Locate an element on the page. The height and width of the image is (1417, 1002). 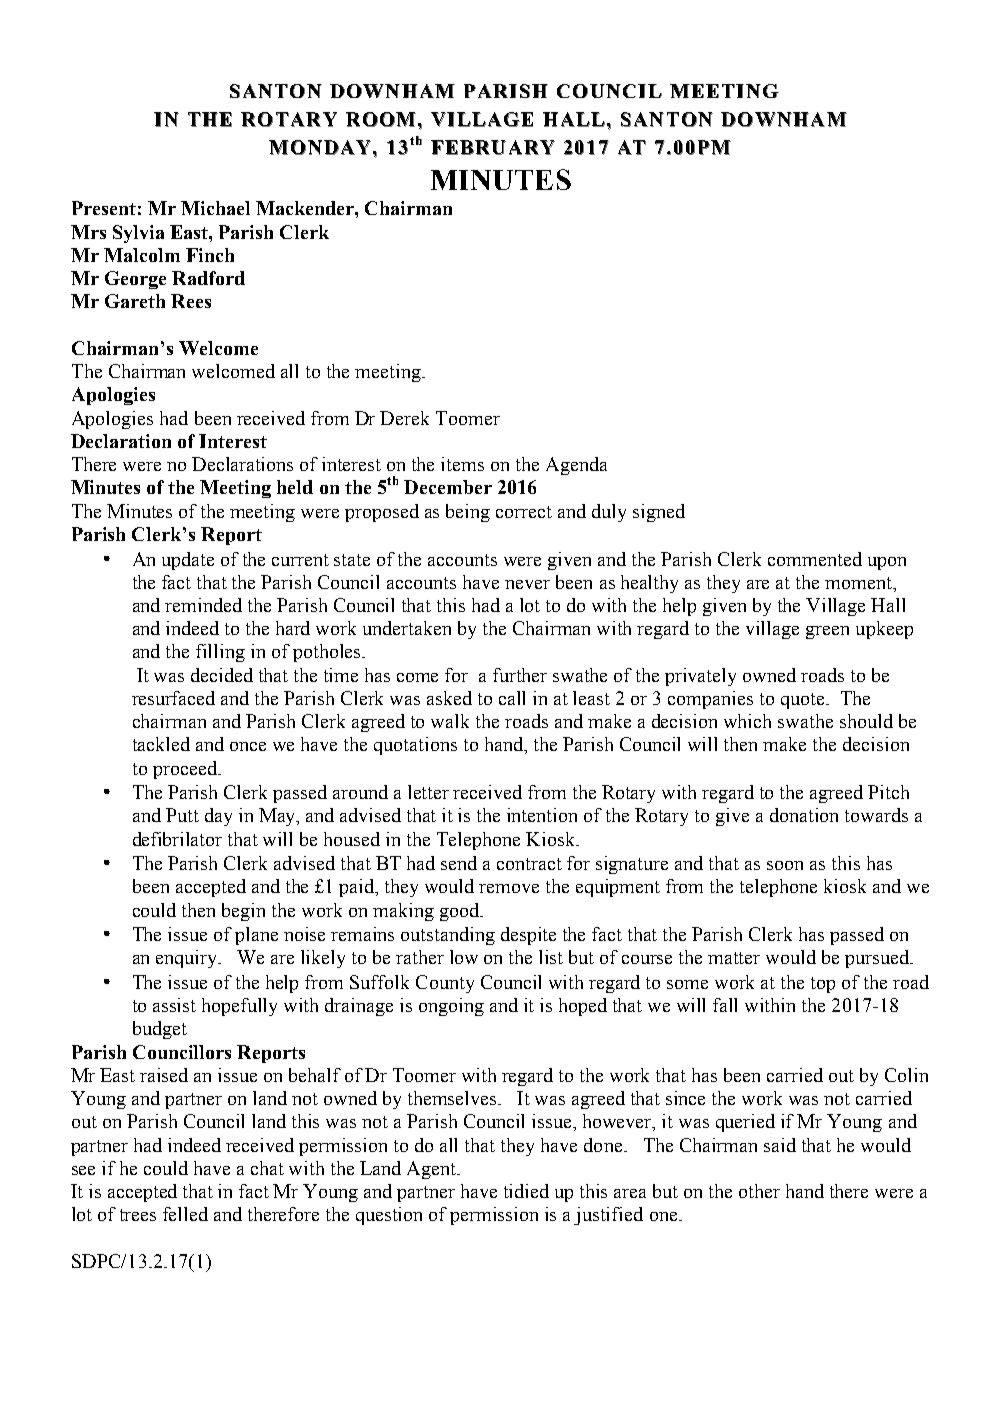
resurfaced is located at coordinates (173, 698).
